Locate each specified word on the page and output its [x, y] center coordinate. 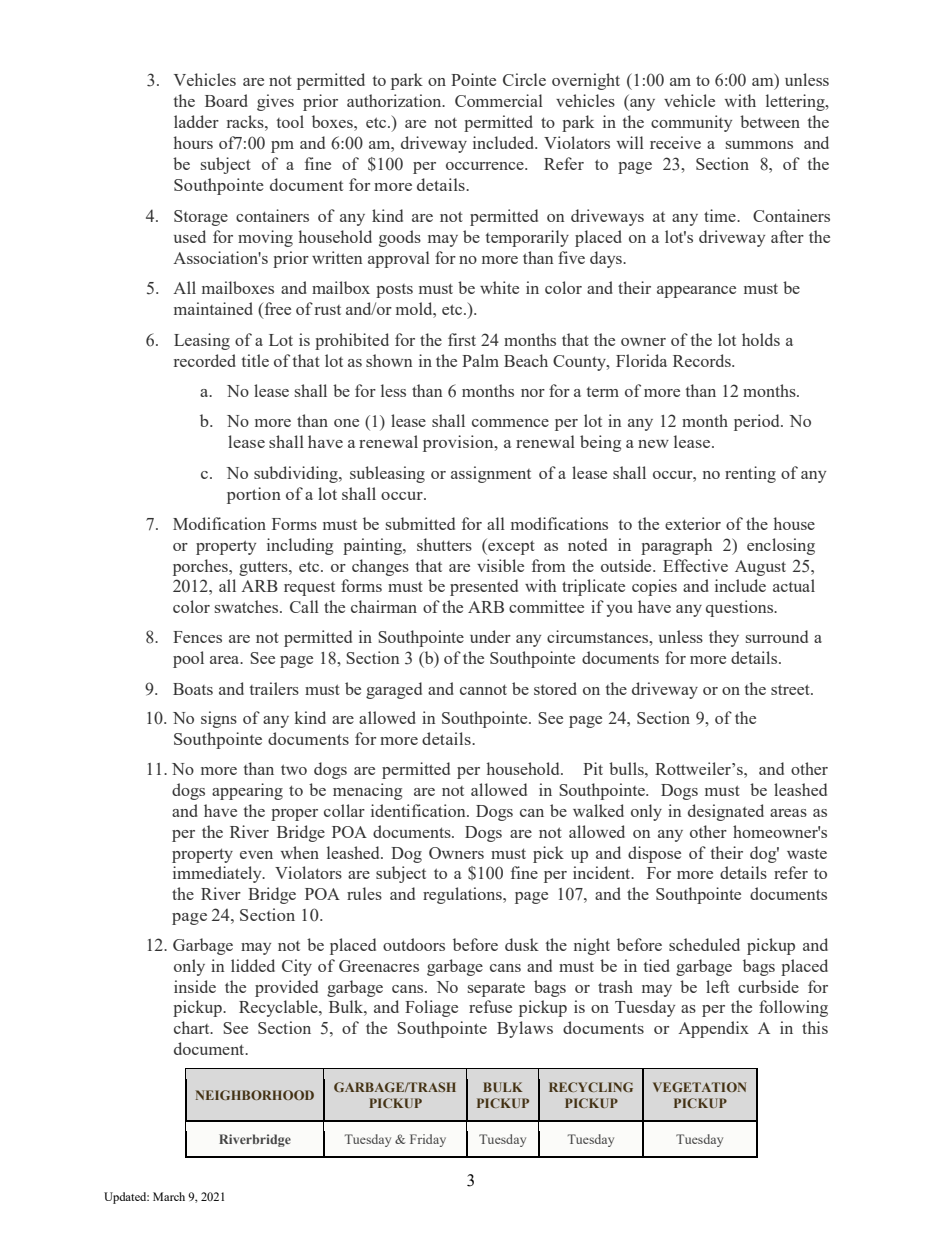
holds [761, 339]
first [462, 339]
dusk [522, 944]
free [276, 310]
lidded [253, 965]
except [510, 547]
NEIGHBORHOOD [255, 1095]
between [770, 121]
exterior [693, 523]
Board [226, 100]
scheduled [704, 944]
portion [254, 495]
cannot [483, 689]
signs [219, 719]
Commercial [499, 100]
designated [726, 812]
